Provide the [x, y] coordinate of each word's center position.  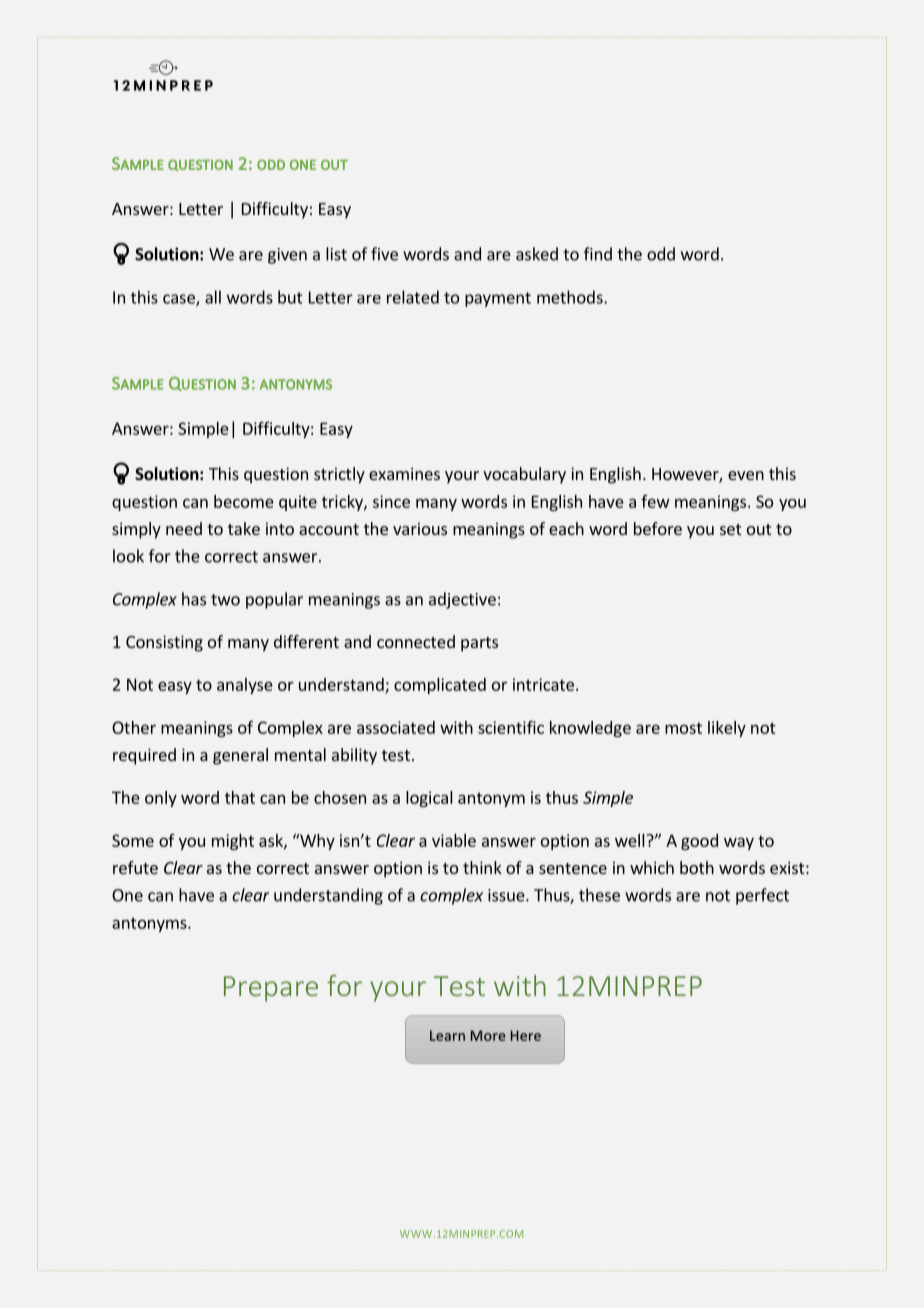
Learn [447, 1035]
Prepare [271, 989]
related [413, 297]
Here [526, 1035]
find [598, 254]
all [213, 297]
